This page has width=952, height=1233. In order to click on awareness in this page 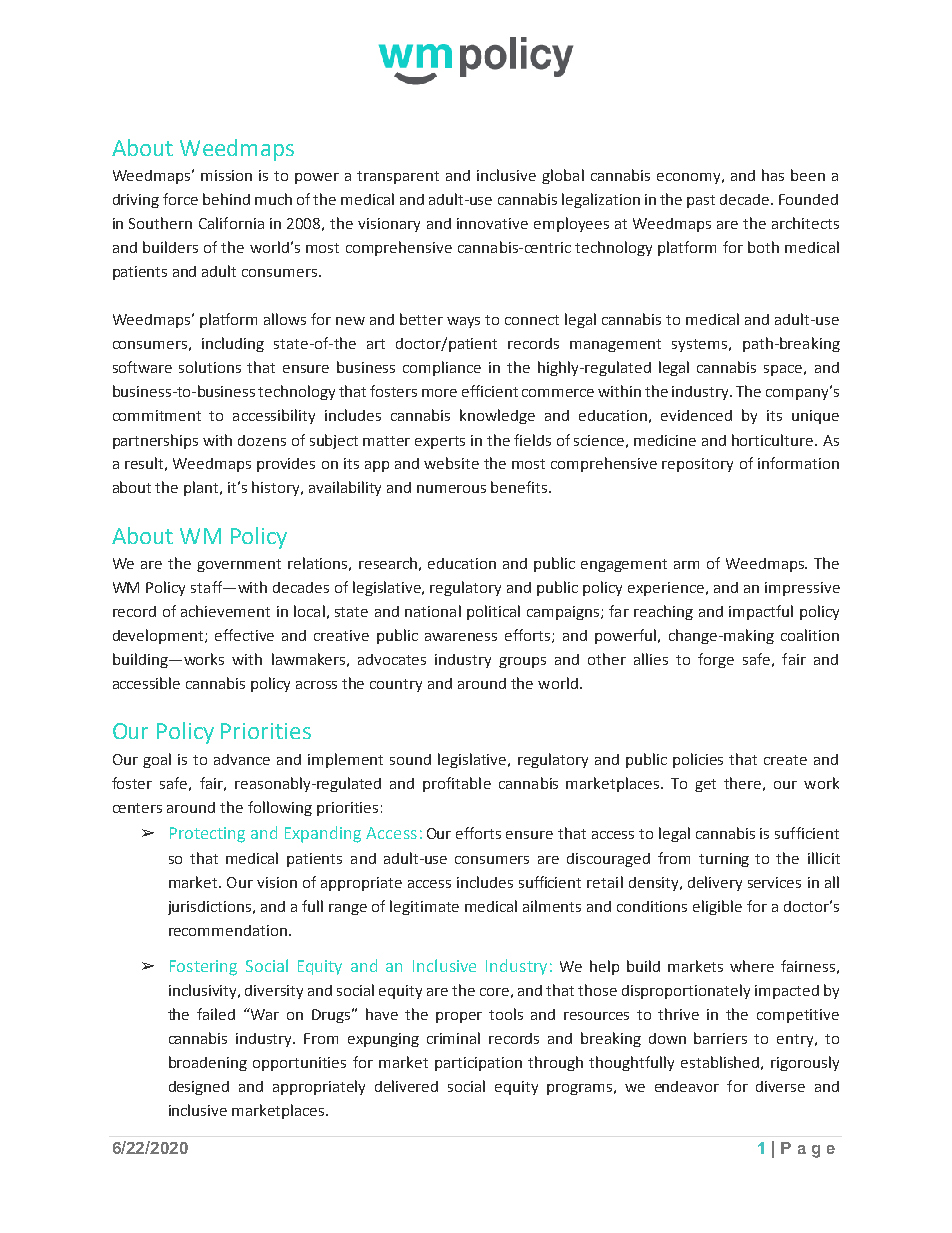, I will do `click(461, 637)`.
